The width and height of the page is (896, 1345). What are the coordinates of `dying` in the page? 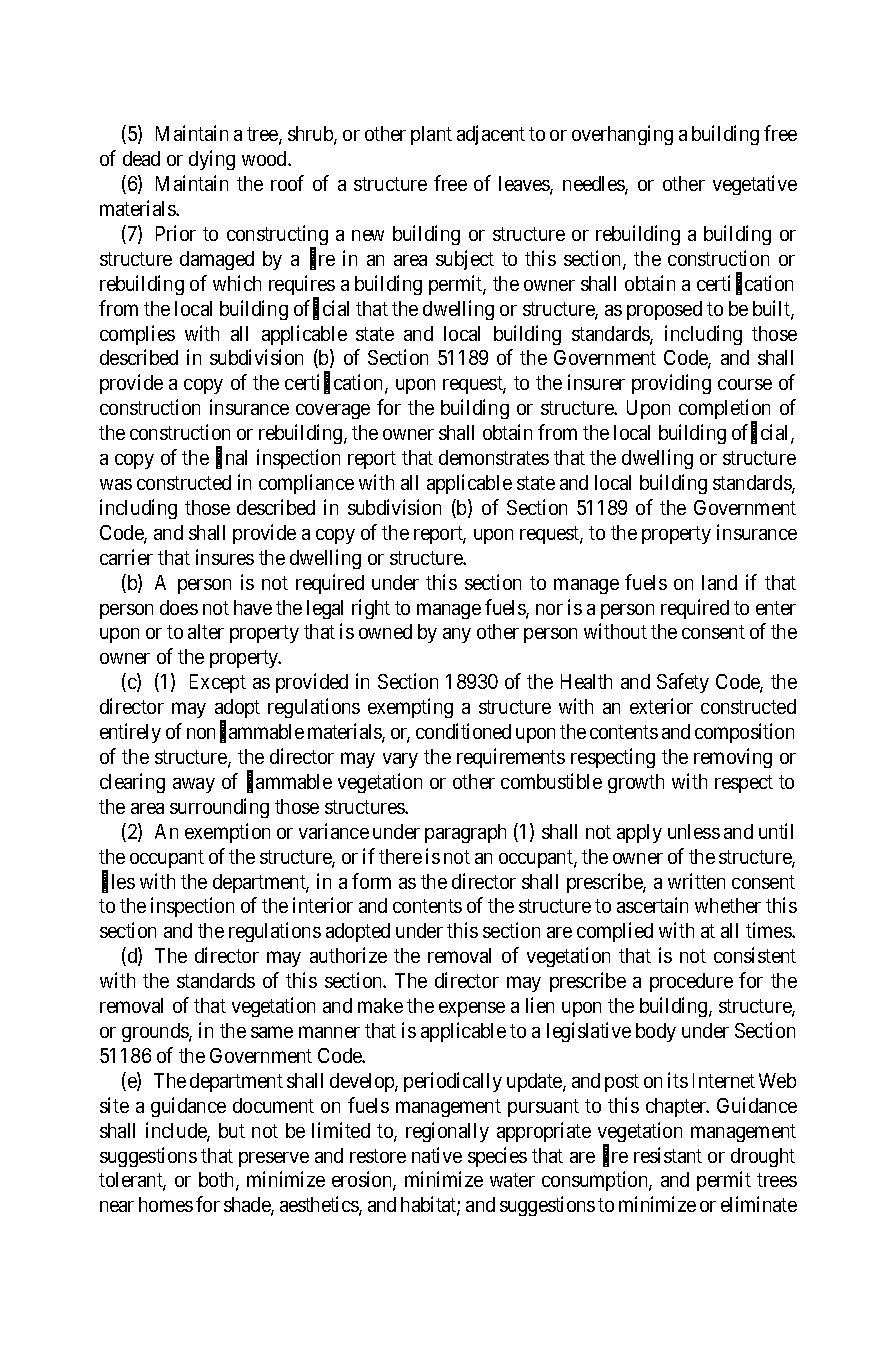 It's located at (212, 160).
